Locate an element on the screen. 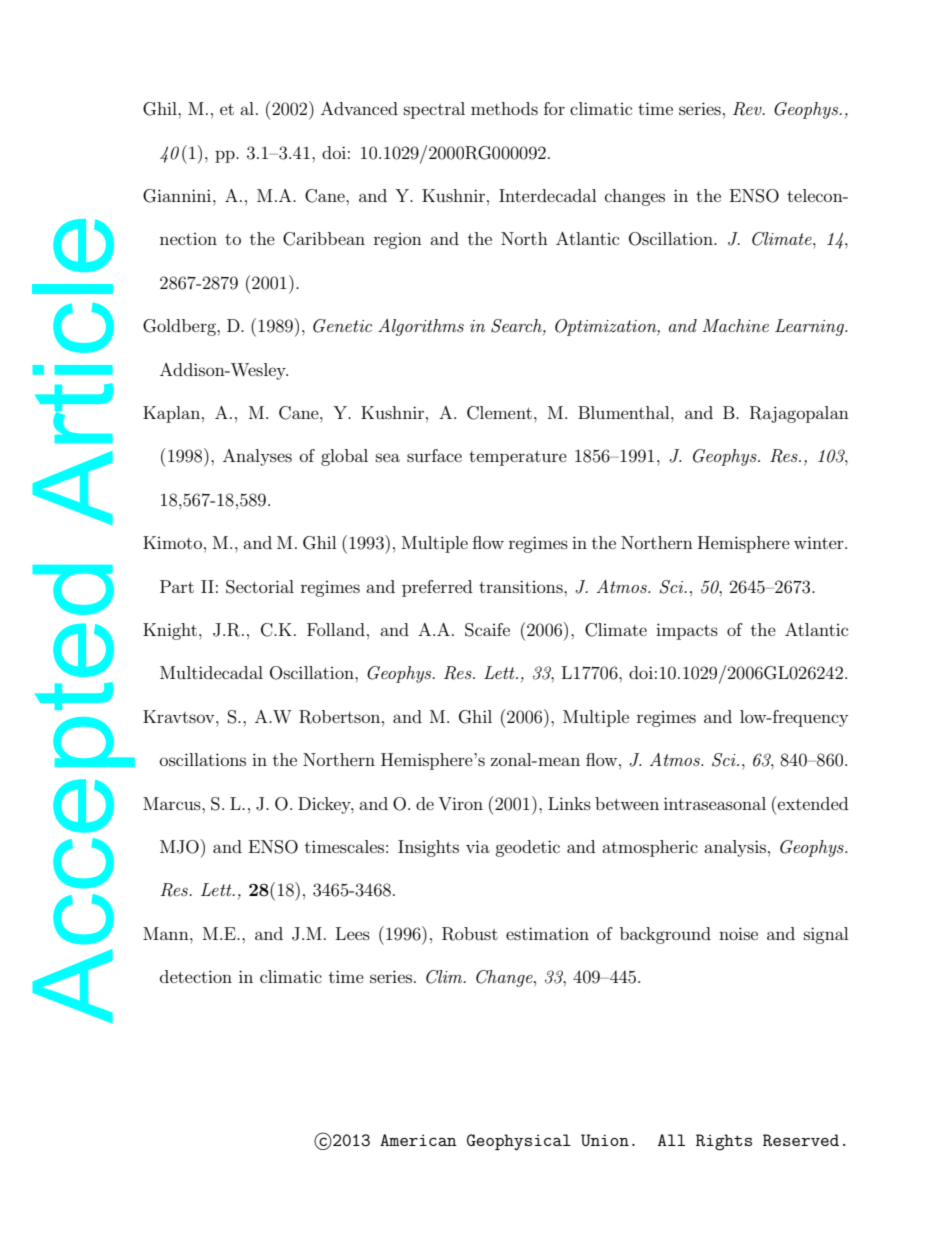 This screenshot has width=952, height=1235. Links is located at coordinates (569, 803).
